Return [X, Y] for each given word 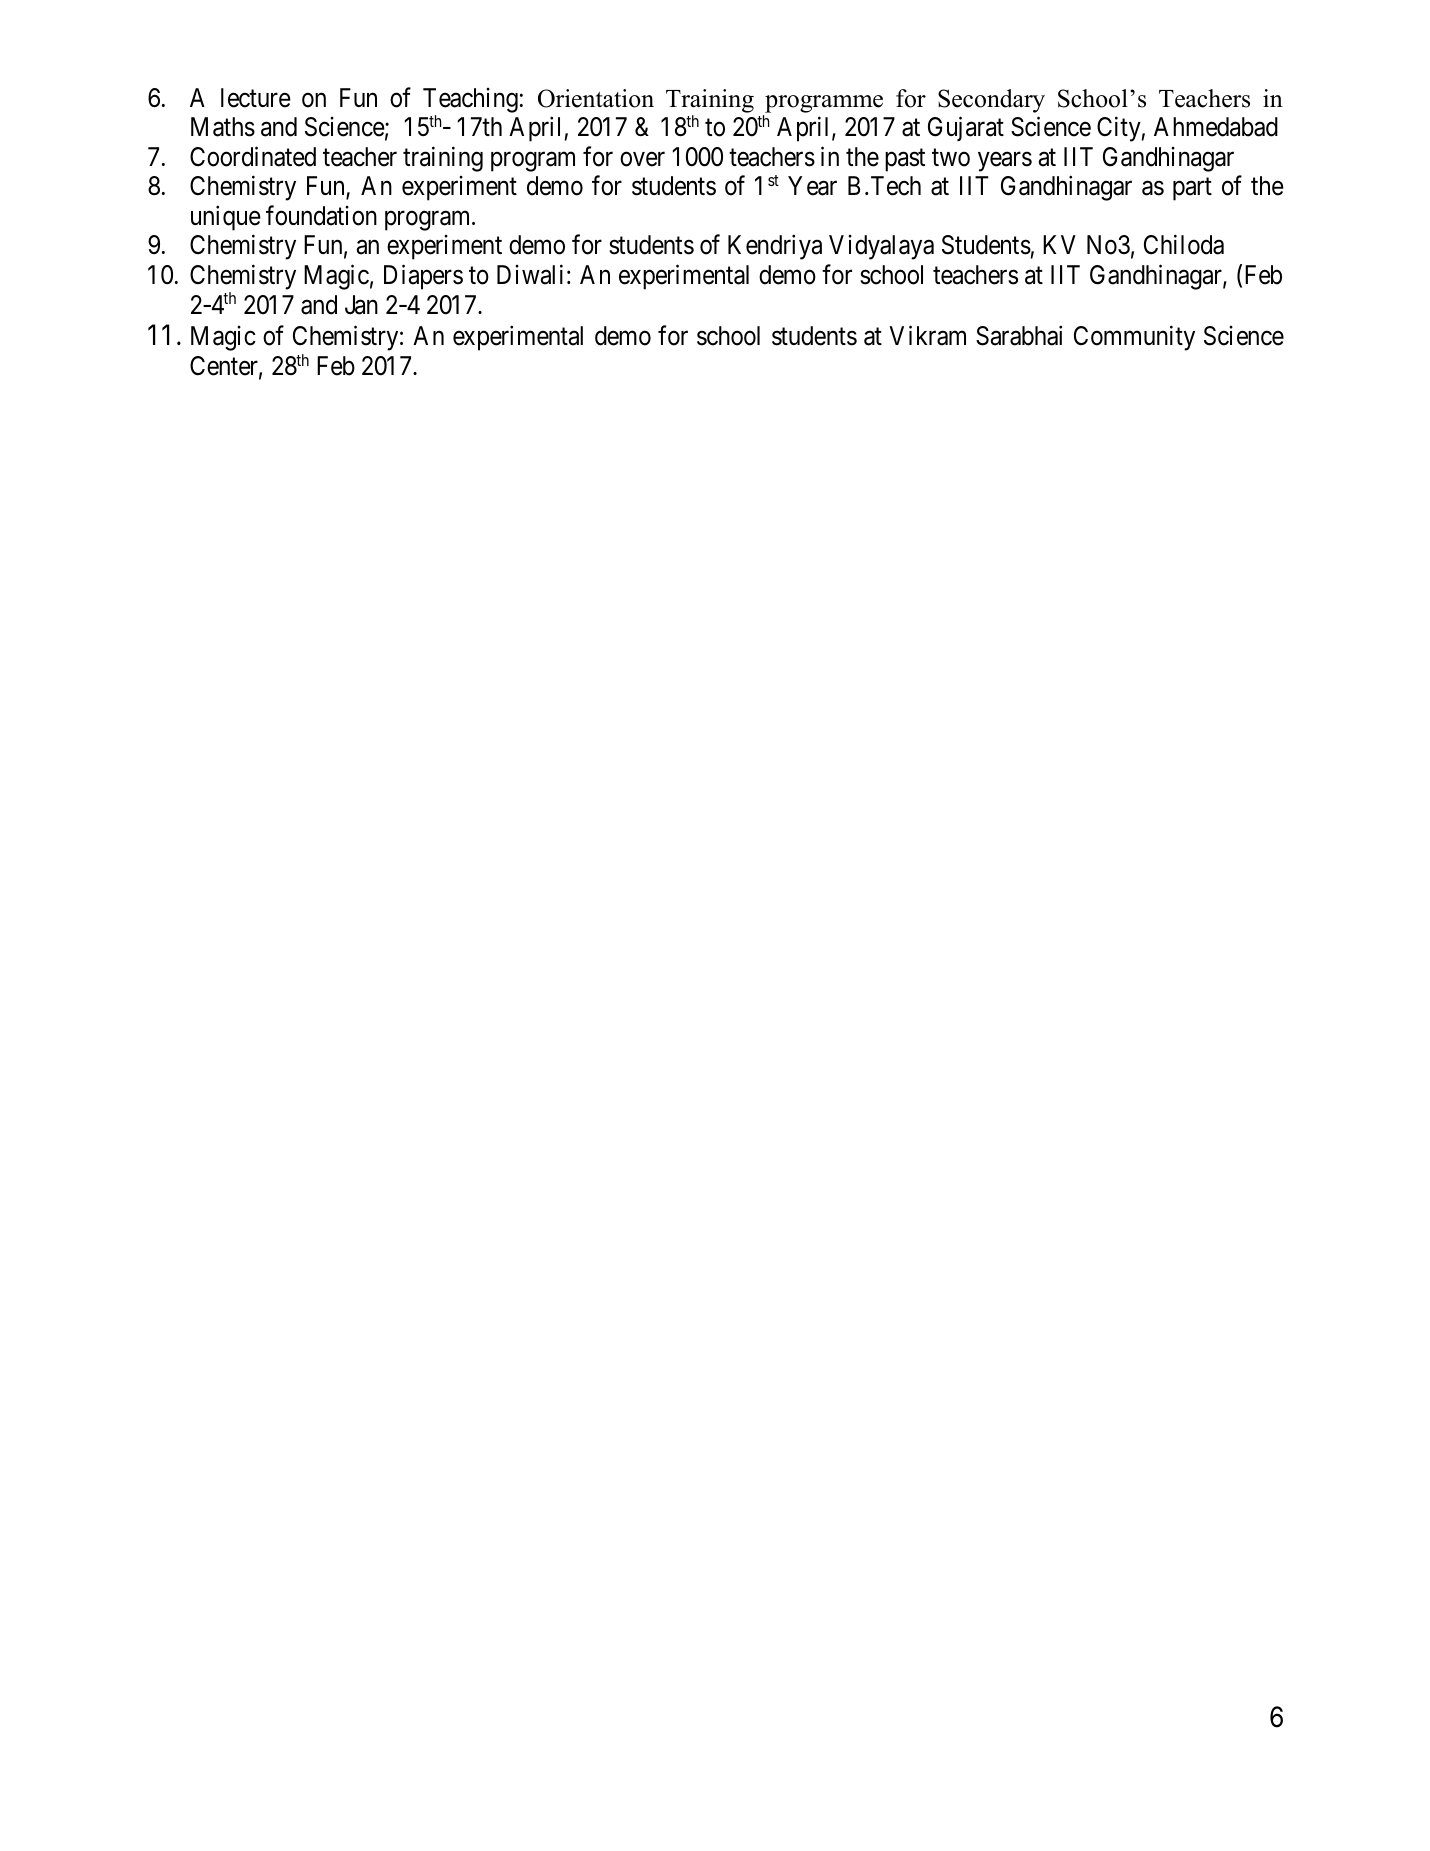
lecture [256, 98]
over [642, 159]
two [951, 158]
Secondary [991, 101]
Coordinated [253, 156]
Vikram [927, 336]
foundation [321, 215]
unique [226, 218]
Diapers [423, 277]
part [1192, 189]
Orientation [596, 98]
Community [1134, 338]
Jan [361, 305]
